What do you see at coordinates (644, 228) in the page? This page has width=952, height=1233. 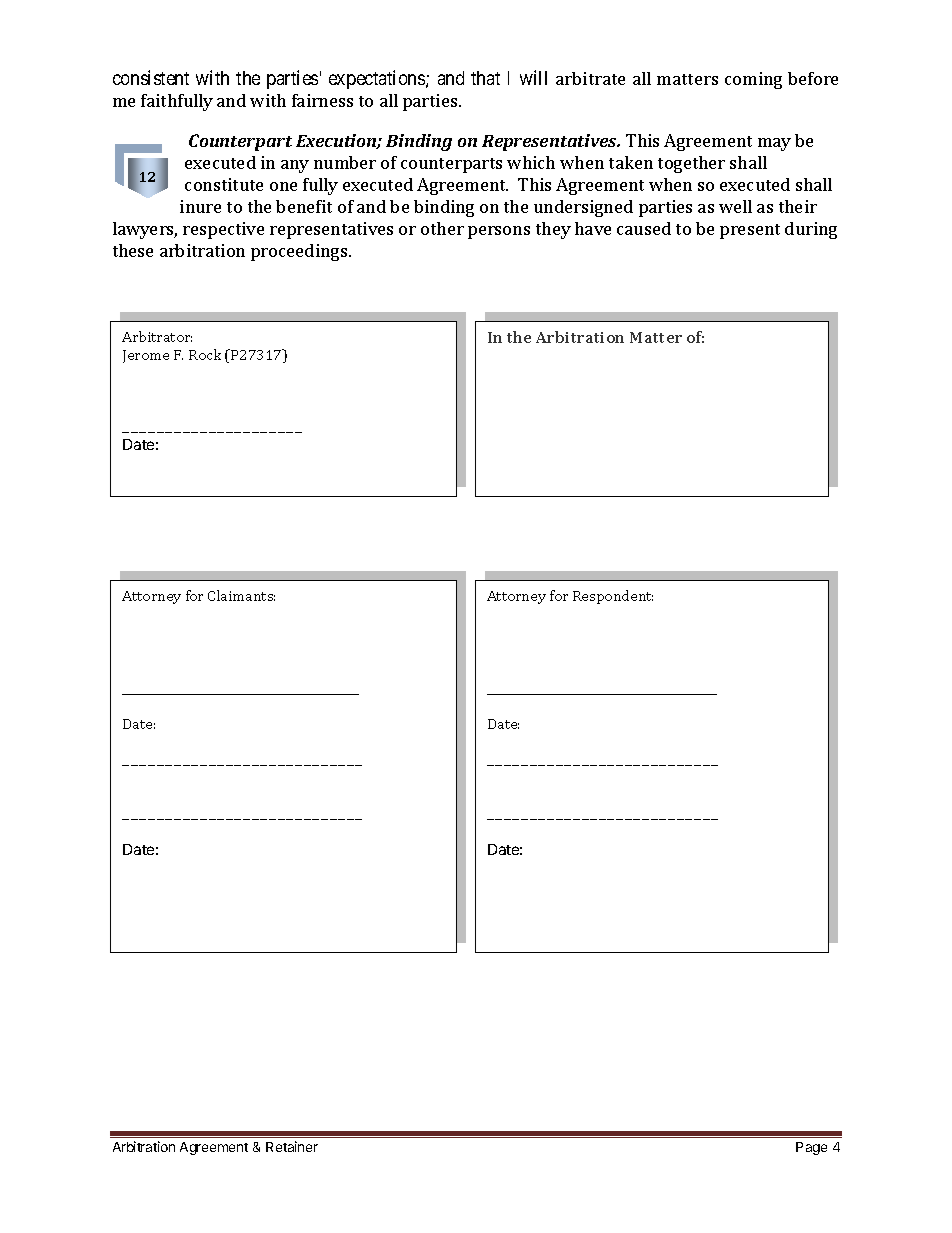 I see `caused` at bounding box center [644, 228].
